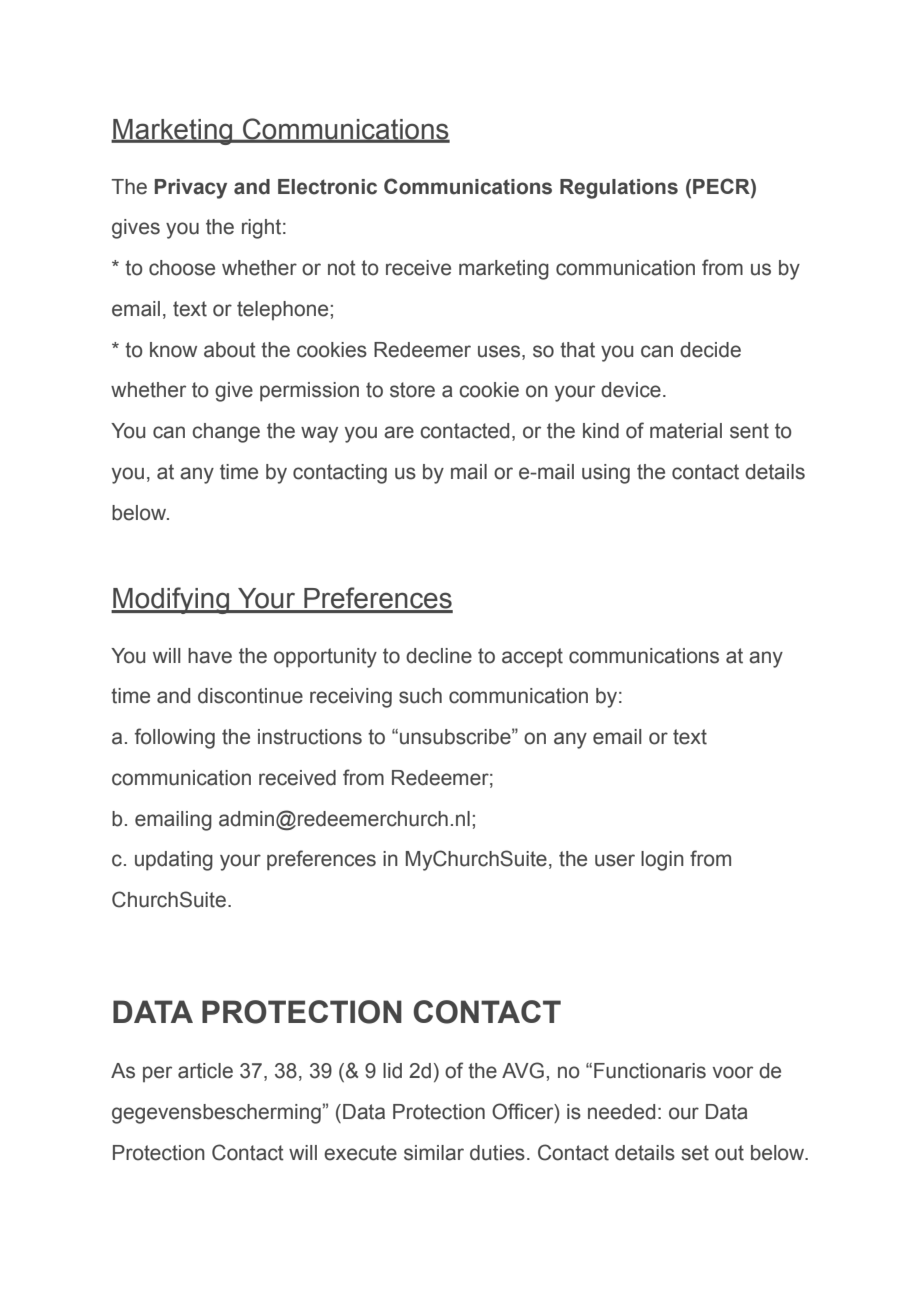 The height and width of the document is (1307, 924). I want to click on article, so click(205, 1071).
